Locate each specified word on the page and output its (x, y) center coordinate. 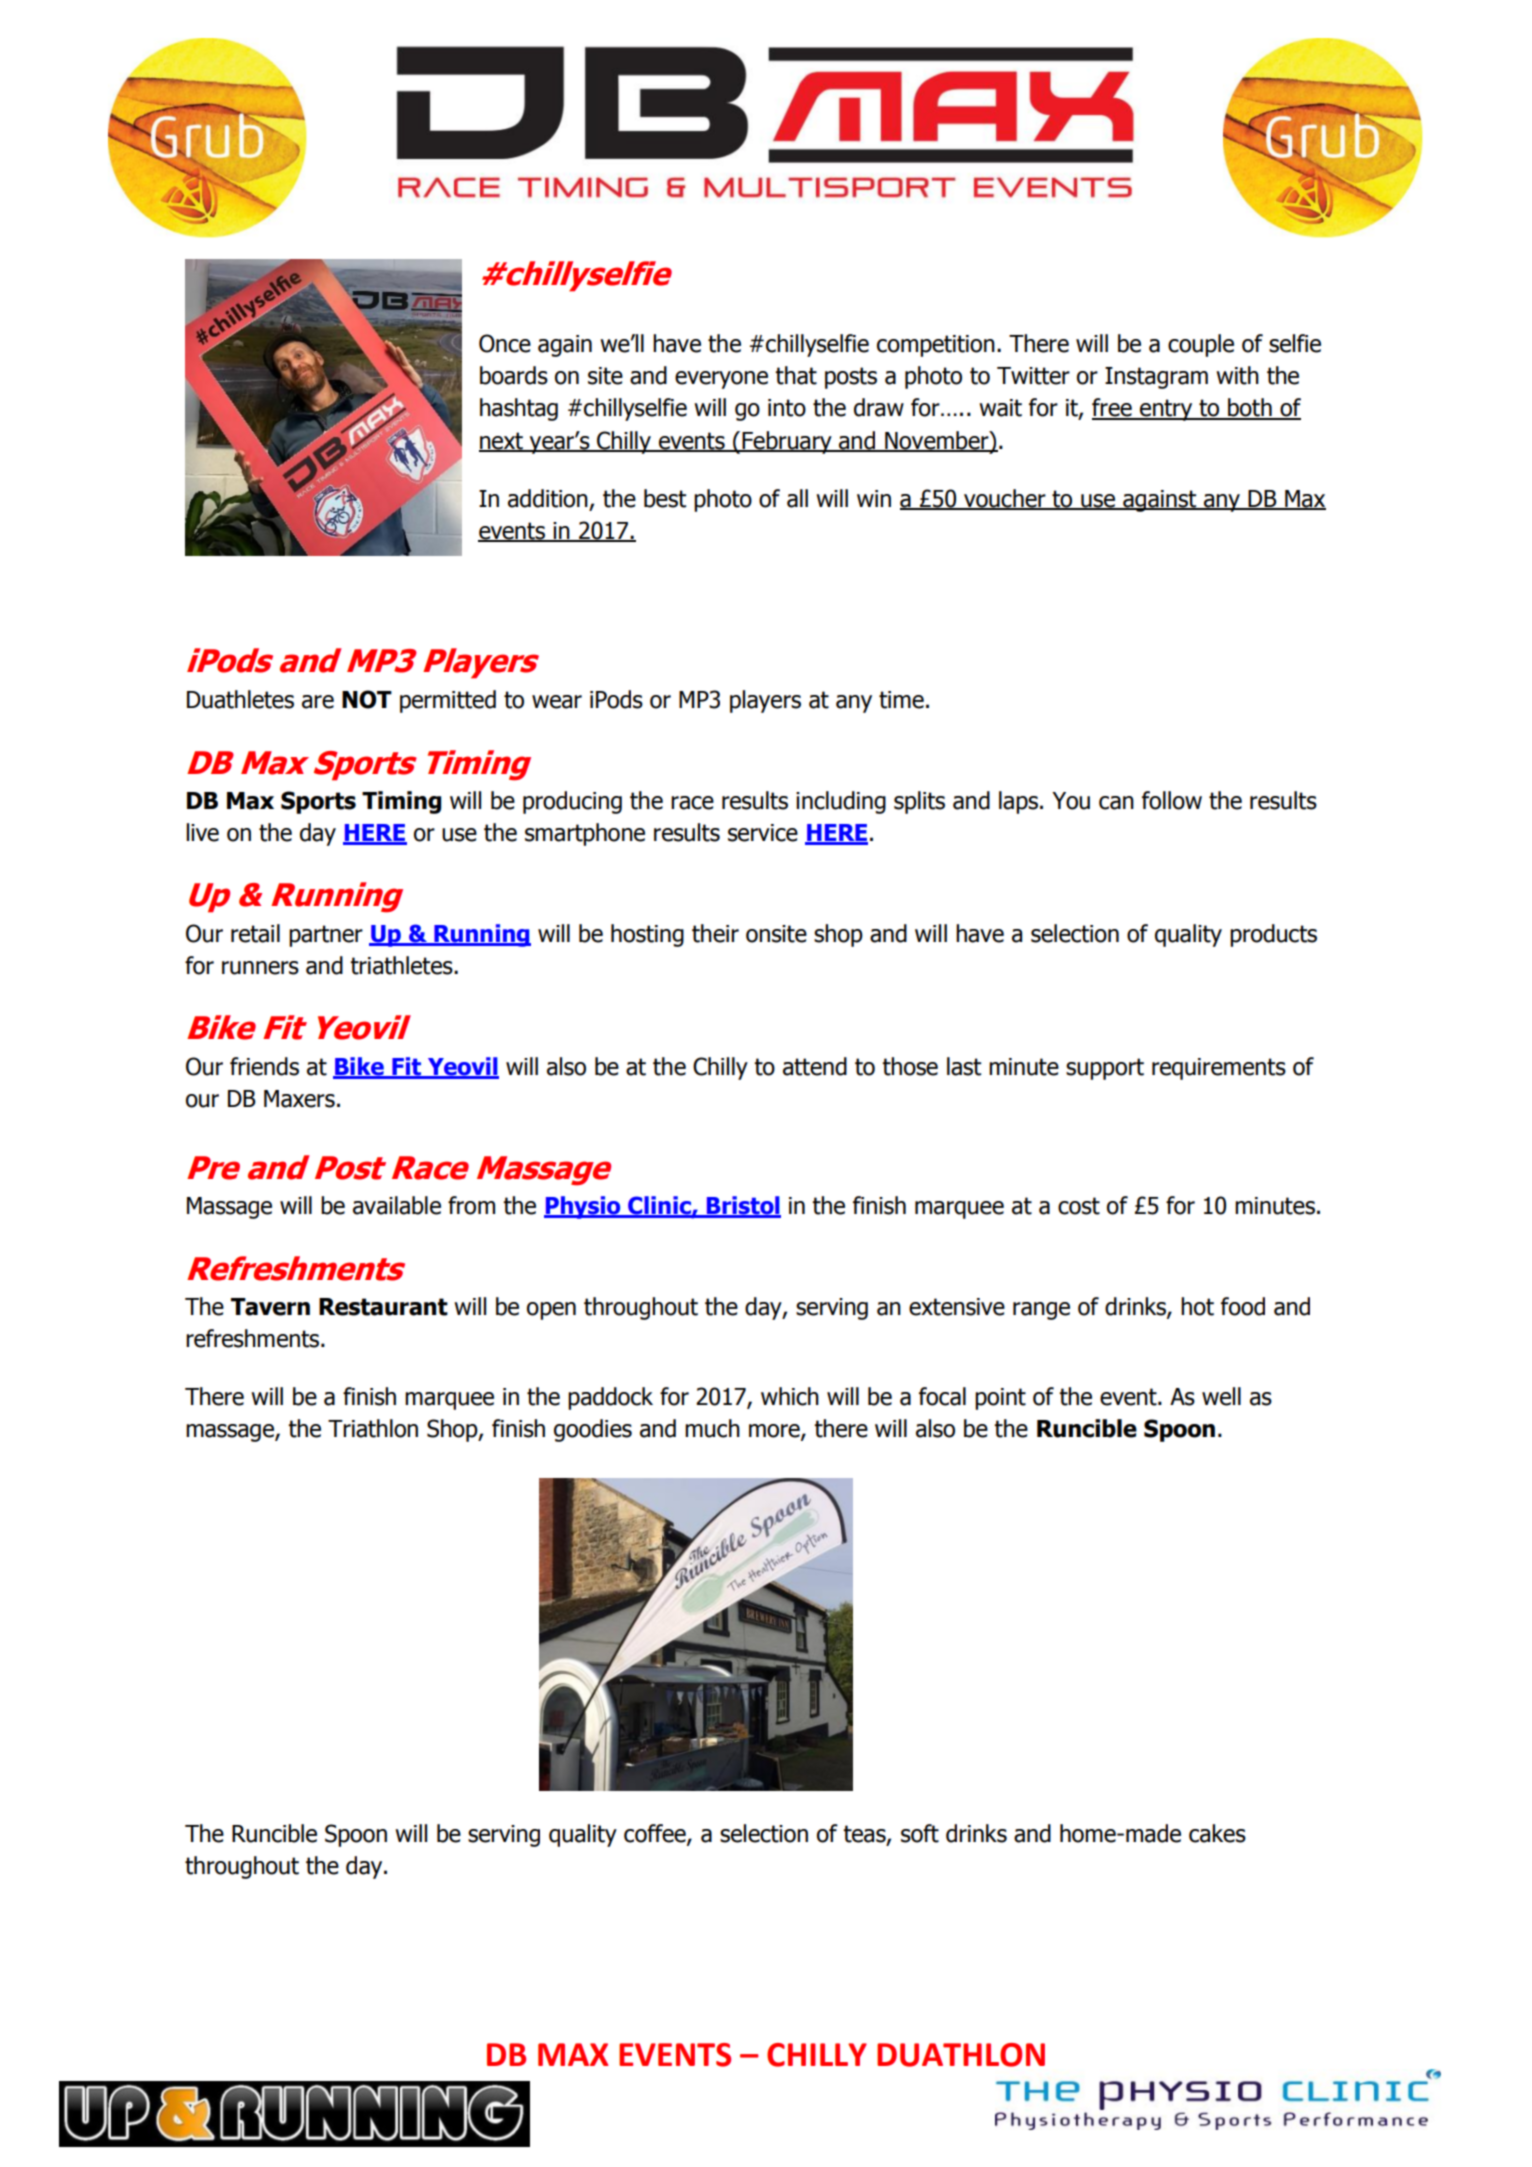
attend (815, 1066)
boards (514, 375)
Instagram (1156, 378)
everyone (721, 380)
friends (264, 1066)
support (1105, 1069)
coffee (656, 1834)
